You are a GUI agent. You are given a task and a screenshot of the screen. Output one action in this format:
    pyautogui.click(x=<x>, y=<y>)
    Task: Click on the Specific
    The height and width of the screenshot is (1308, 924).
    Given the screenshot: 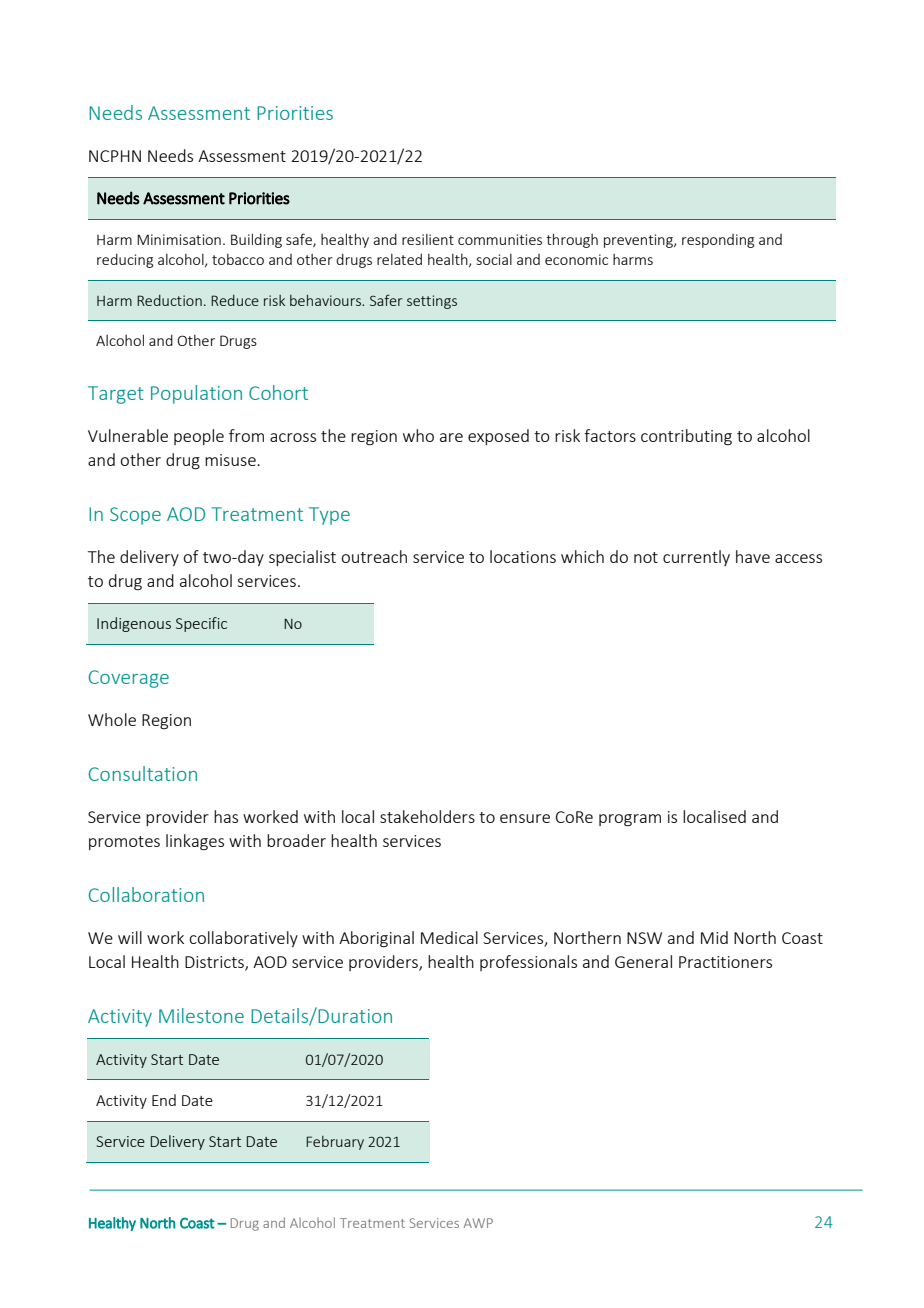 What is the action you would take?
    pyautogui.click(x=201, y=624)
